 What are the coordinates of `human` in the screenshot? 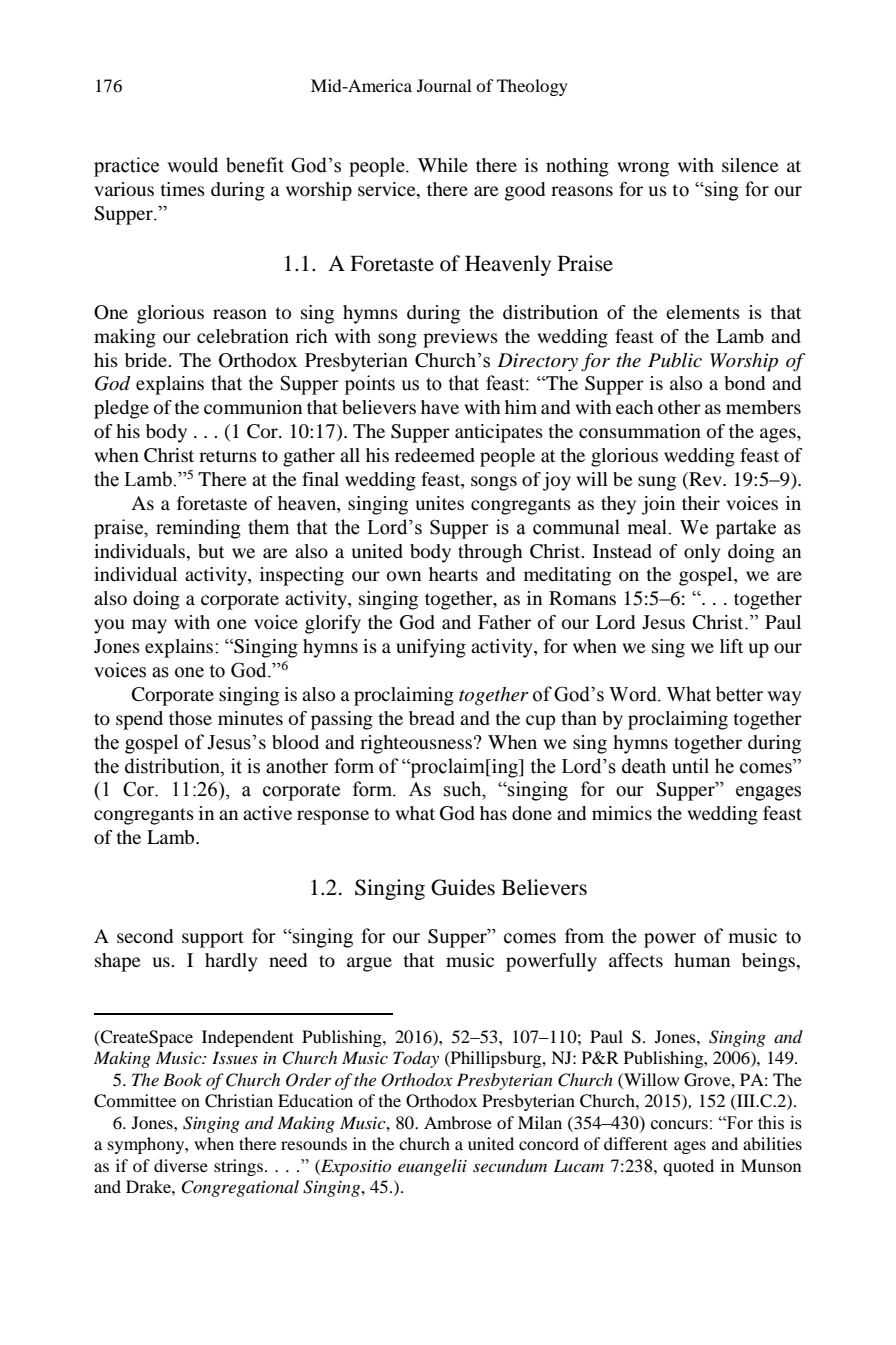 It's located at (702, 960).
